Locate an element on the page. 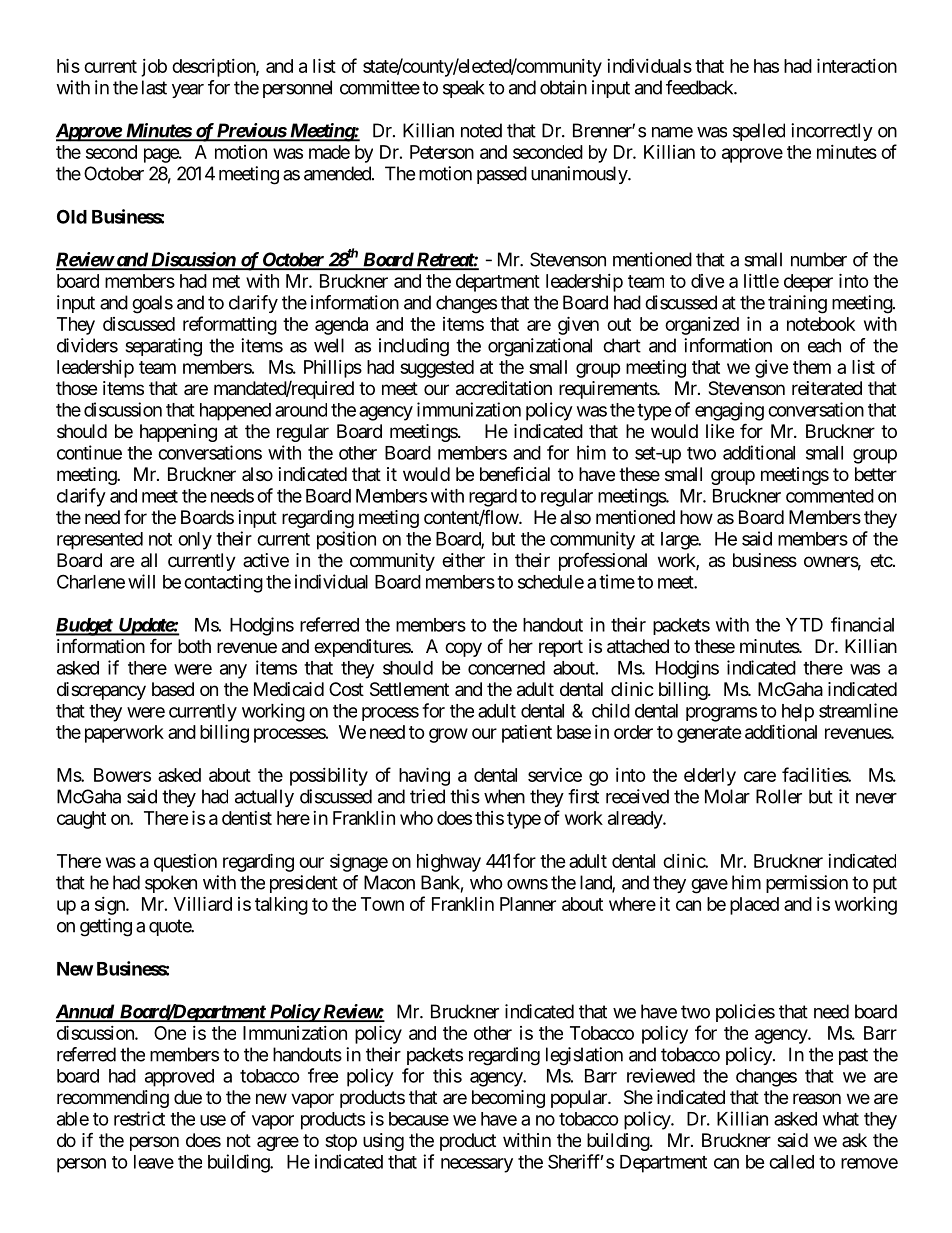  suggested is located at coordinates (437, 369).
